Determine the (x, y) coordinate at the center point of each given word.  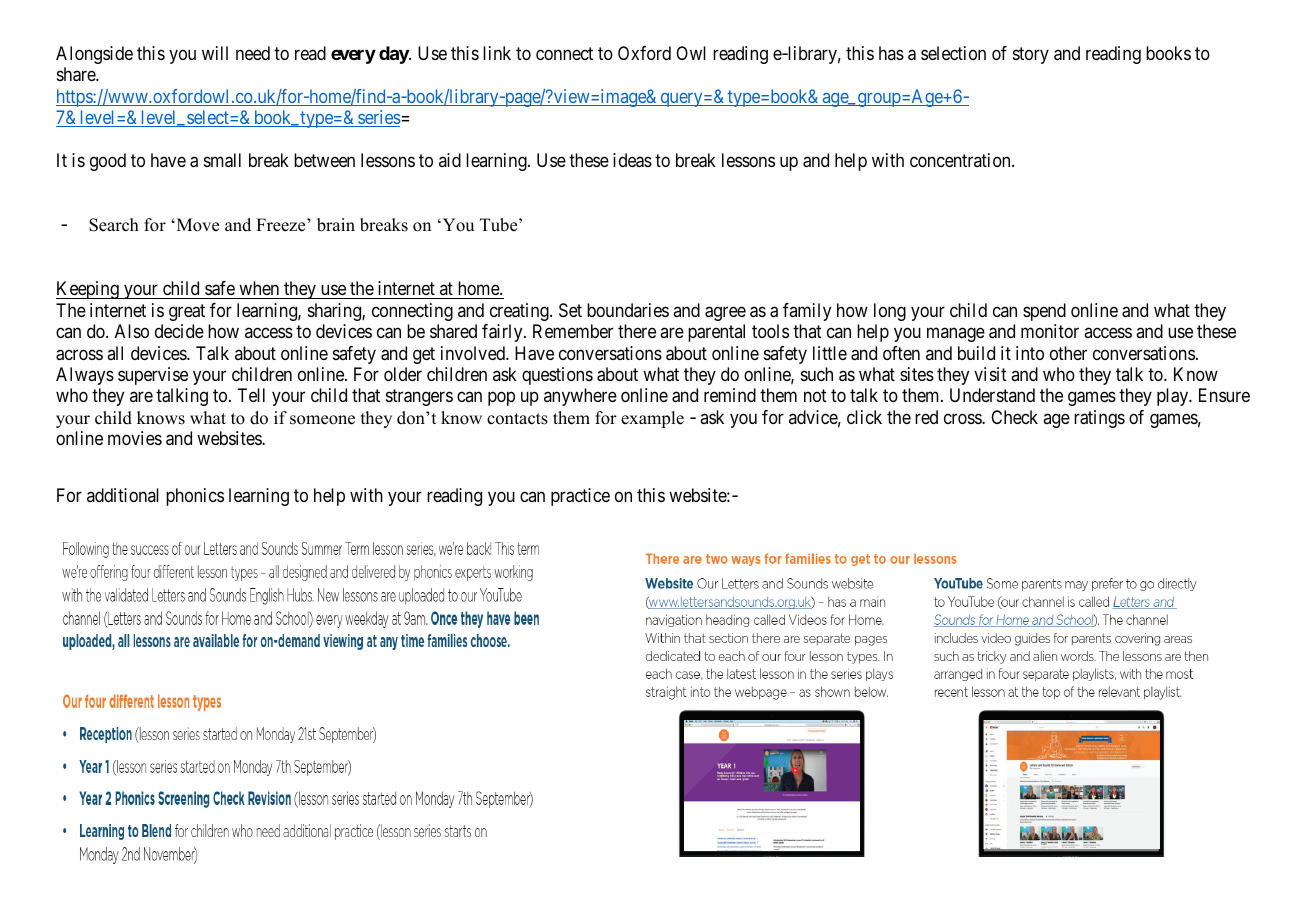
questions (557, 376)
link (497, 53)
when (259, 290)
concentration (961, 160)
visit (990, 374)
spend (1044, 312)
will (215, 53)
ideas (632, 160)
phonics (195, 497)
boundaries (628, 310)
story (1031, 55)
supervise (153, 376)
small (222, 160)
